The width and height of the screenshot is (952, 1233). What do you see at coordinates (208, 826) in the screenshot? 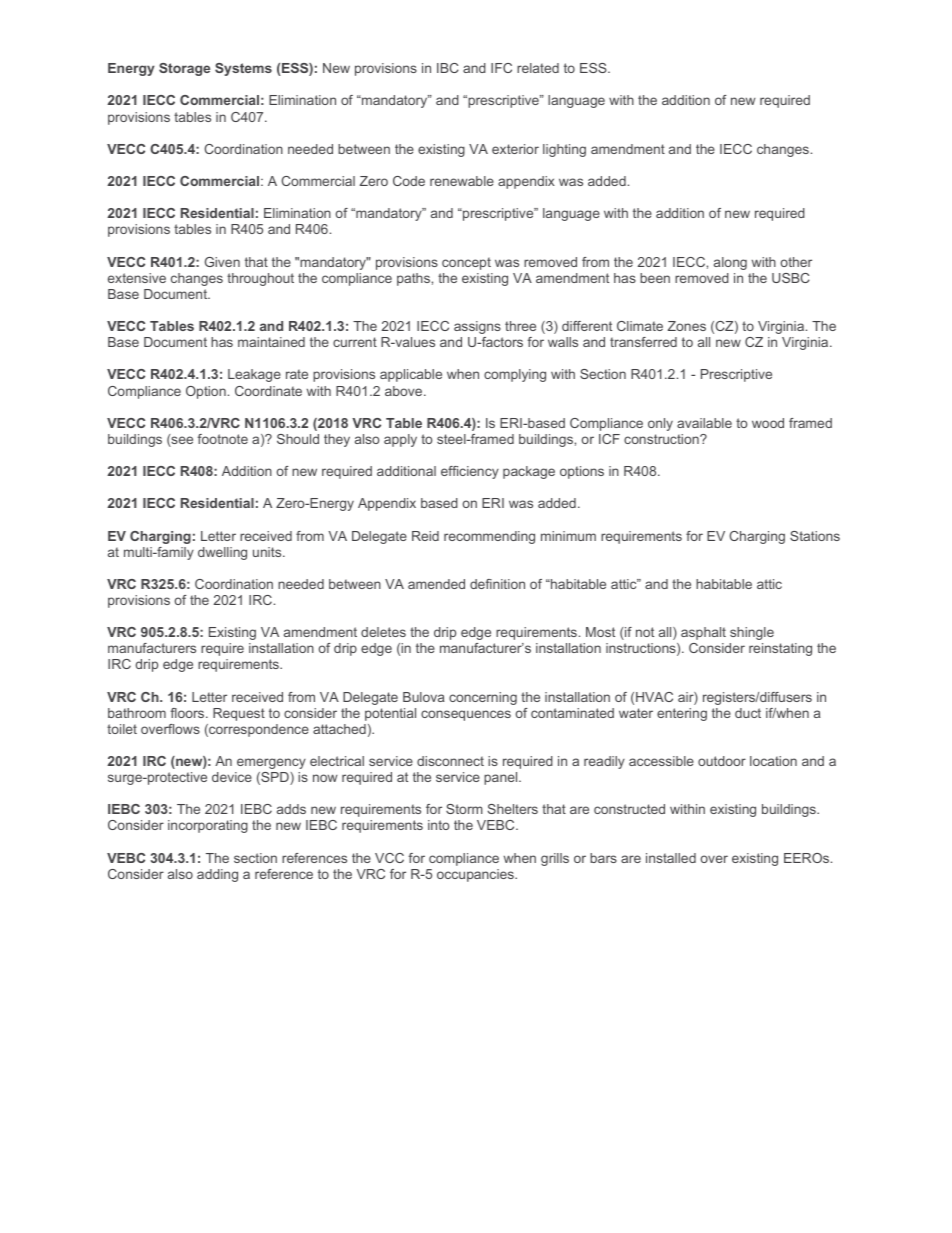
I see `incorporating` at bounding box center [208, 826].
